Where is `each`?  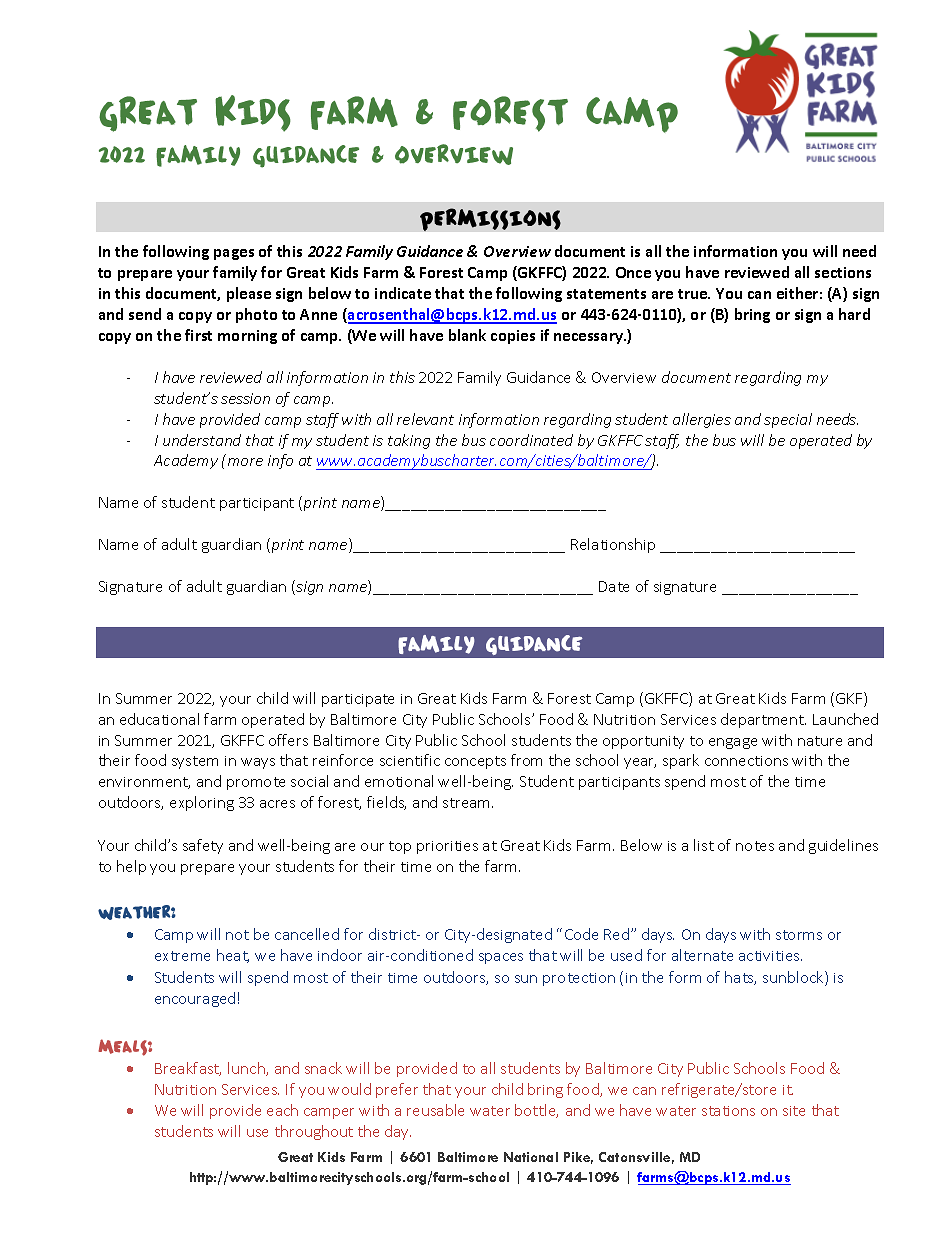 each is located at coordinates (282, 1110).
